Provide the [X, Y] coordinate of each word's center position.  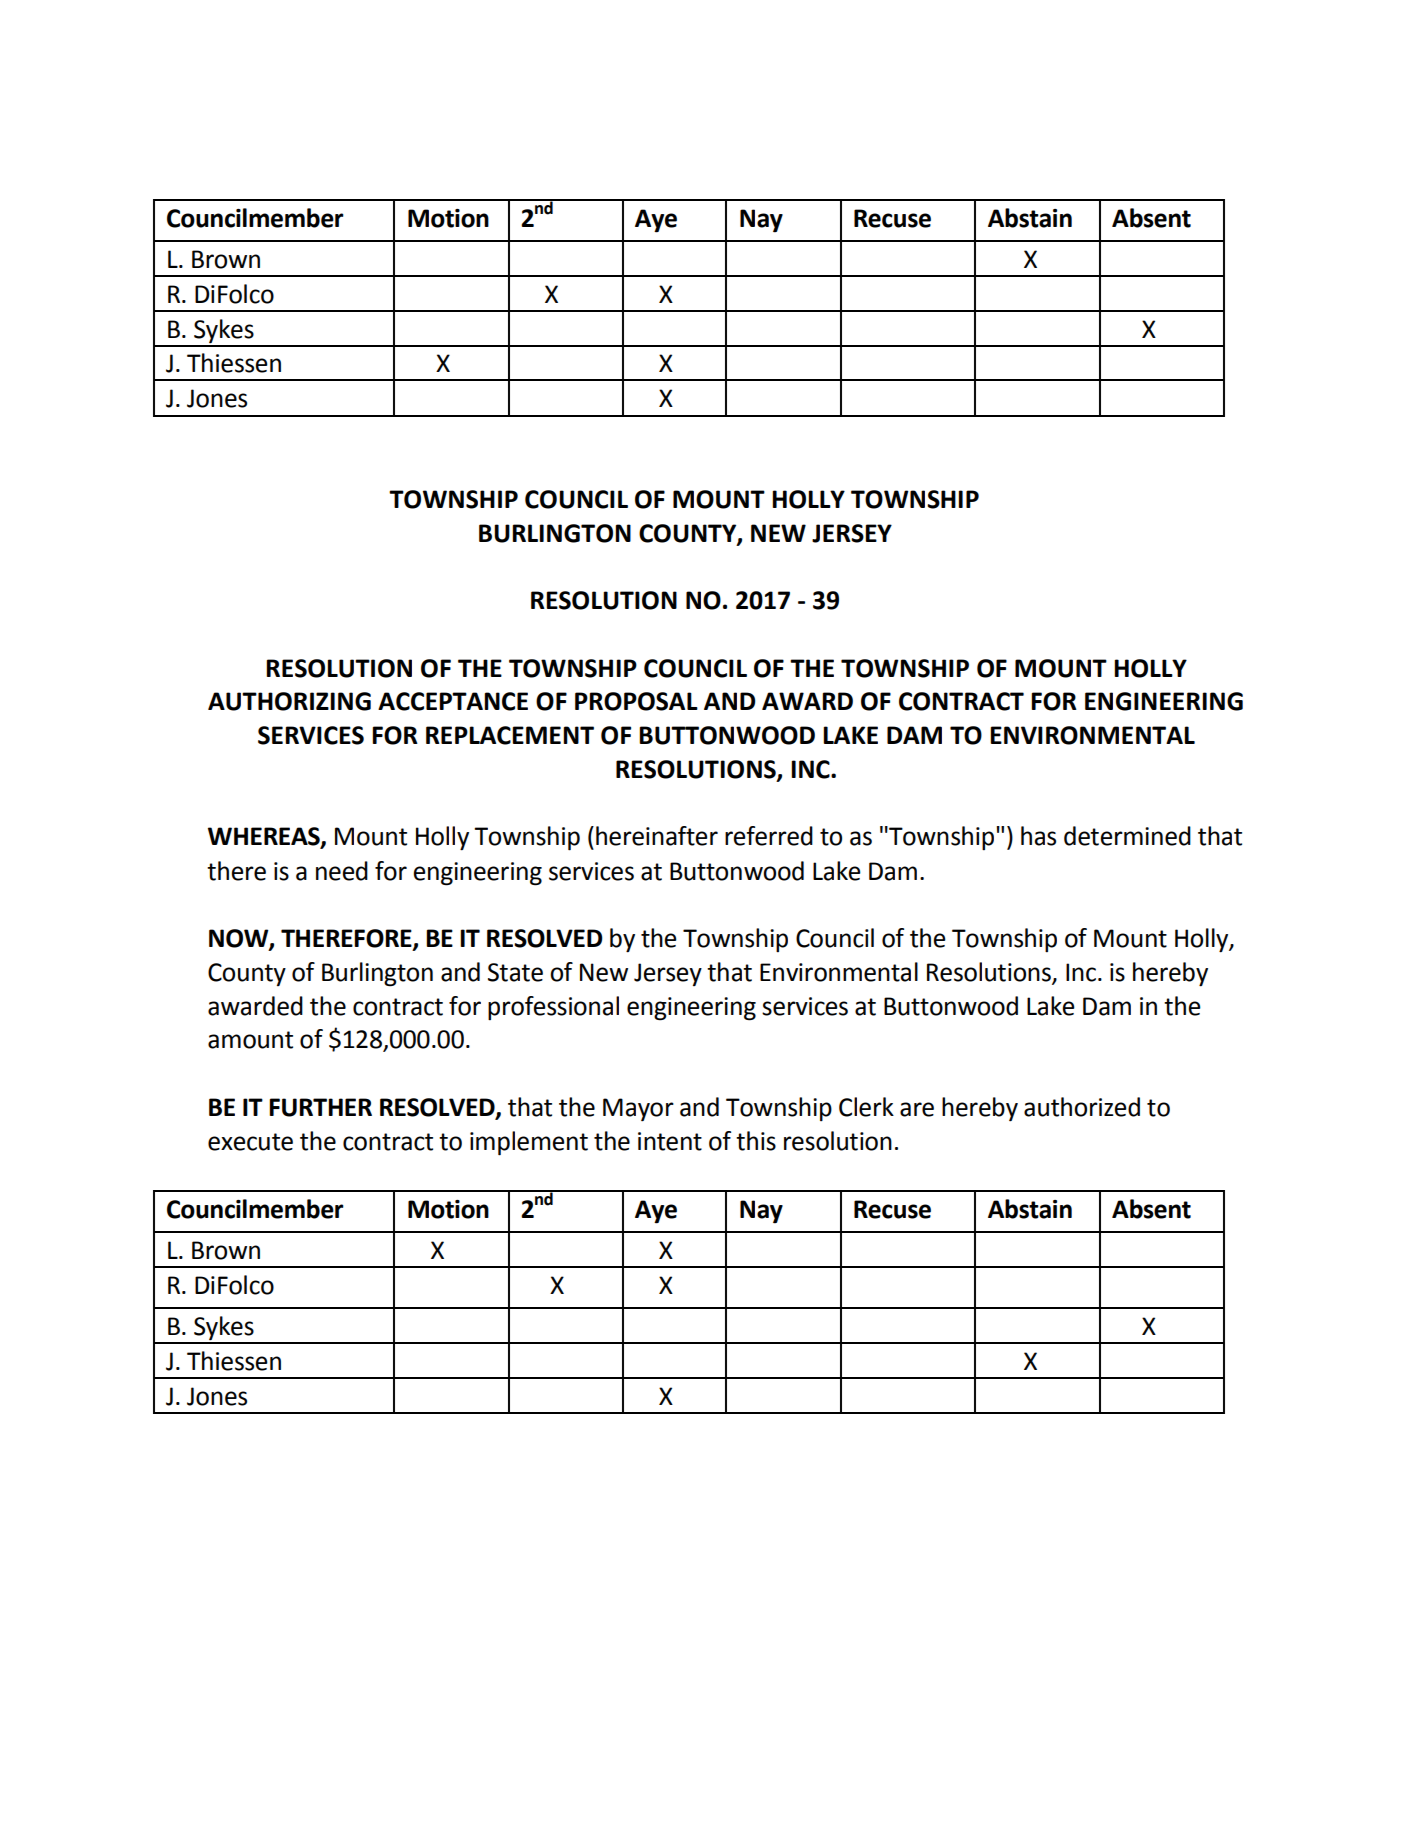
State [515, 972]
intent [670, 1141]
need [342, 871]
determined [1127, 836]
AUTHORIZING [289, 701]
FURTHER [320, 1107]
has [1038, 836]
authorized [1082, 1107]
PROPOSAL [636, 701]
